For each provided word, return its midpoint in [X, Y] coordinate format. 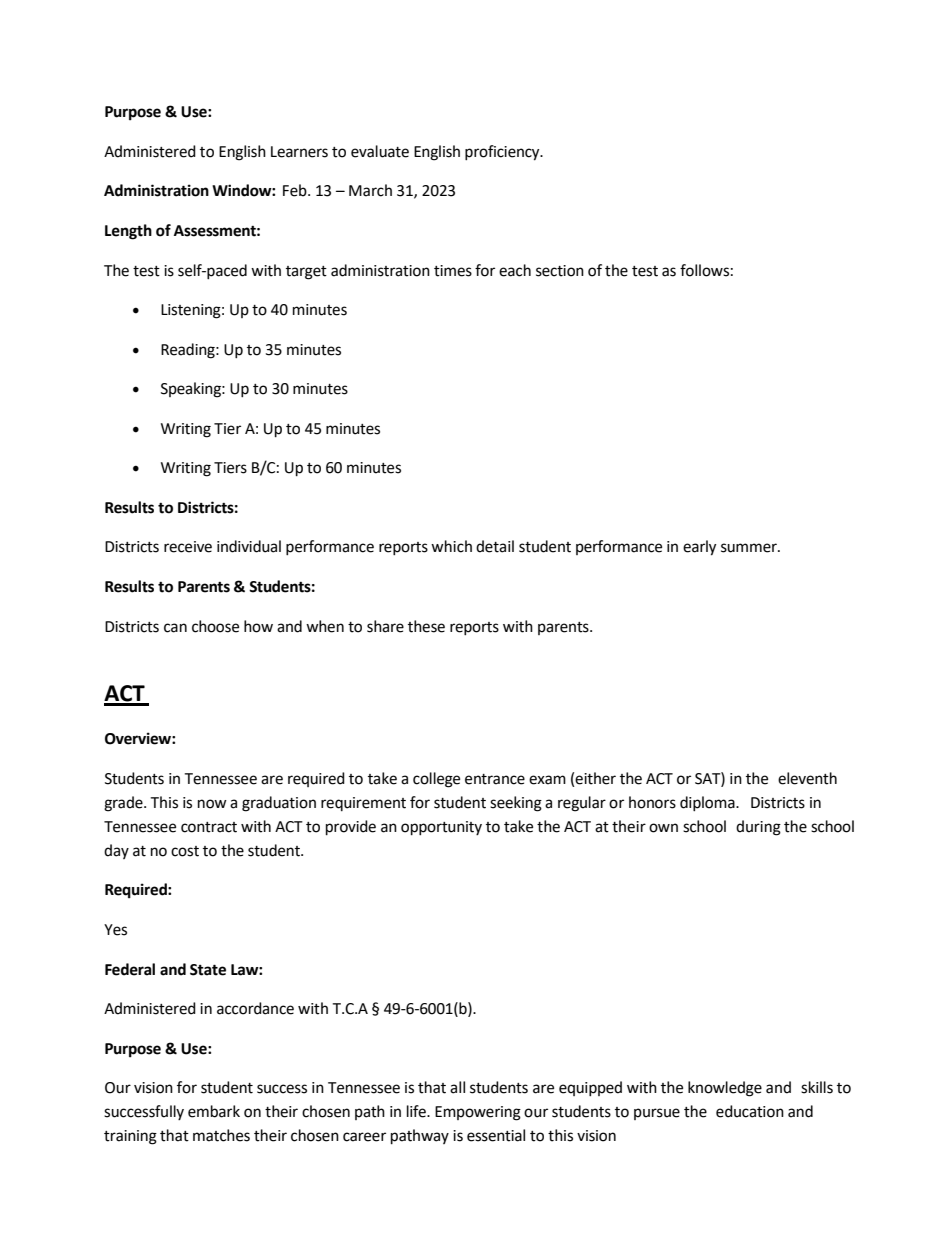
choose [215, 626]
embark [214, 1111]
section [560, 271]
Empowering [478, 1113]
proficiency [503, 153]
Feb [296, 190]
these [426, 626]
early [699, 548]
